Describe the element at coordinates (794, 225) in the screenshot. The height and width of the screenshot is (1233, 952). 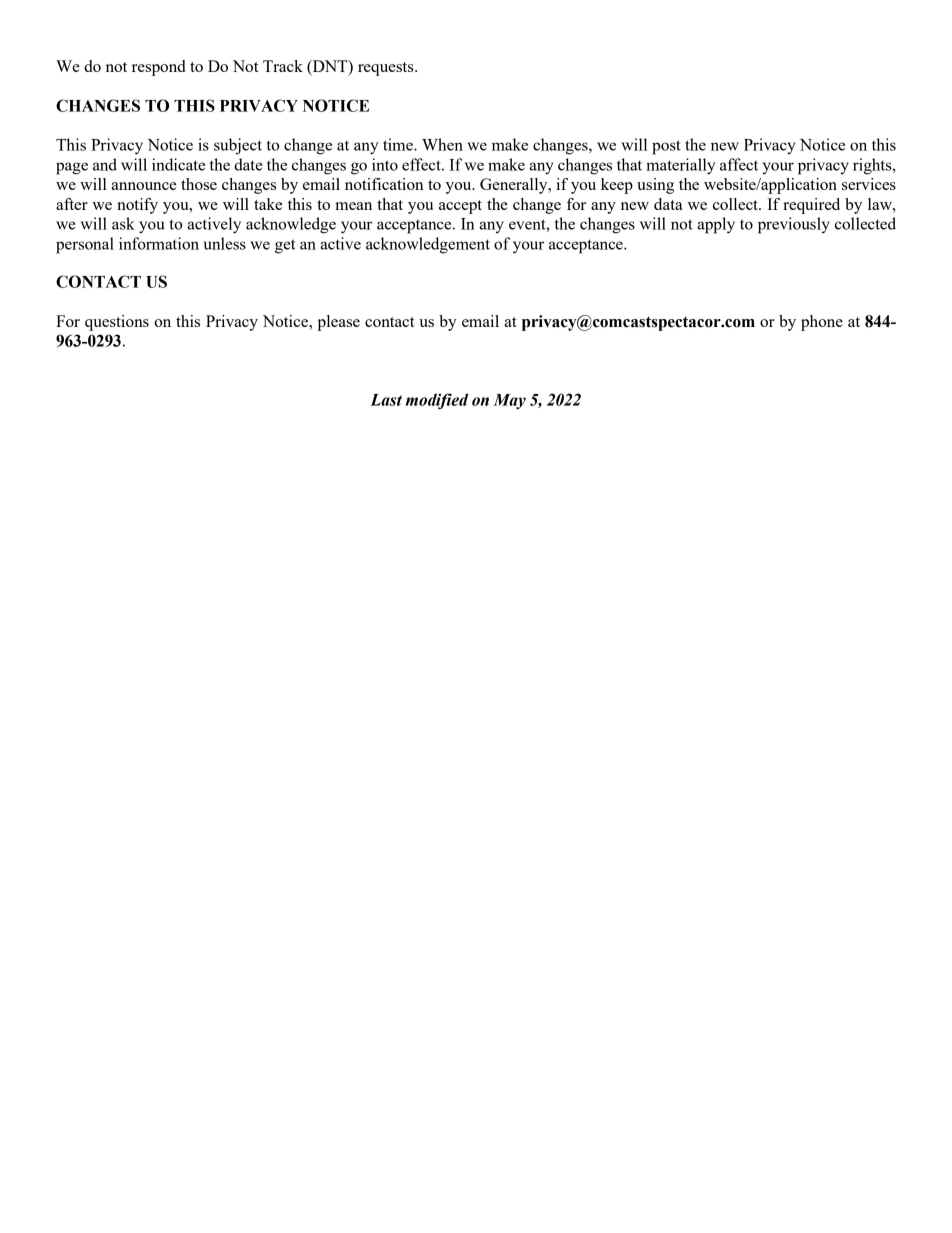
I see `previously` at that location.
